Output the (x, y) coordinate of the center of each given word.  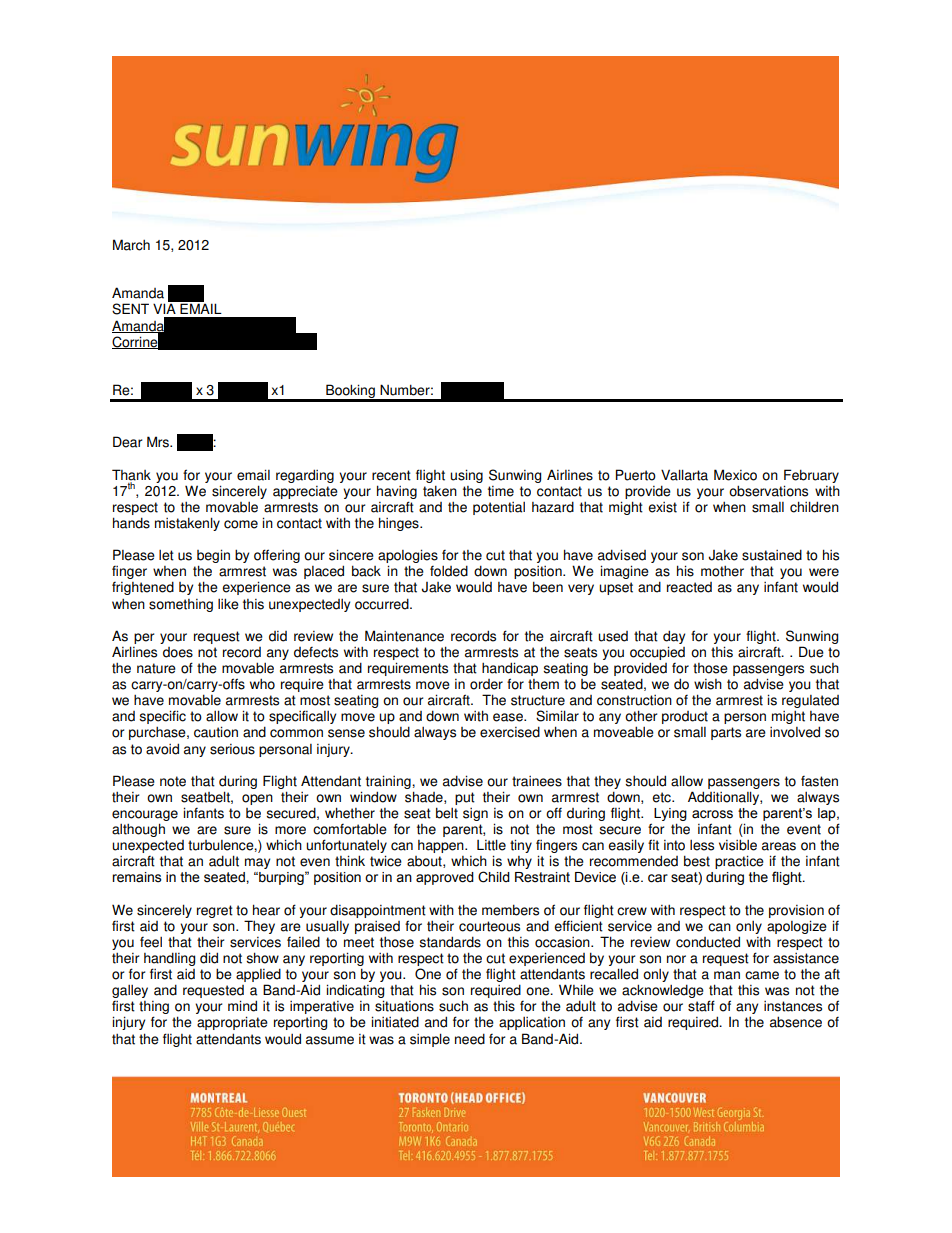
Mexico (735, 475)
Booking (350, 392)
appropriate (232, 1023)
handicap (510, 670)
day (674, 637)
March (131, 245)
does (178, 652)
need (470, 1039)
